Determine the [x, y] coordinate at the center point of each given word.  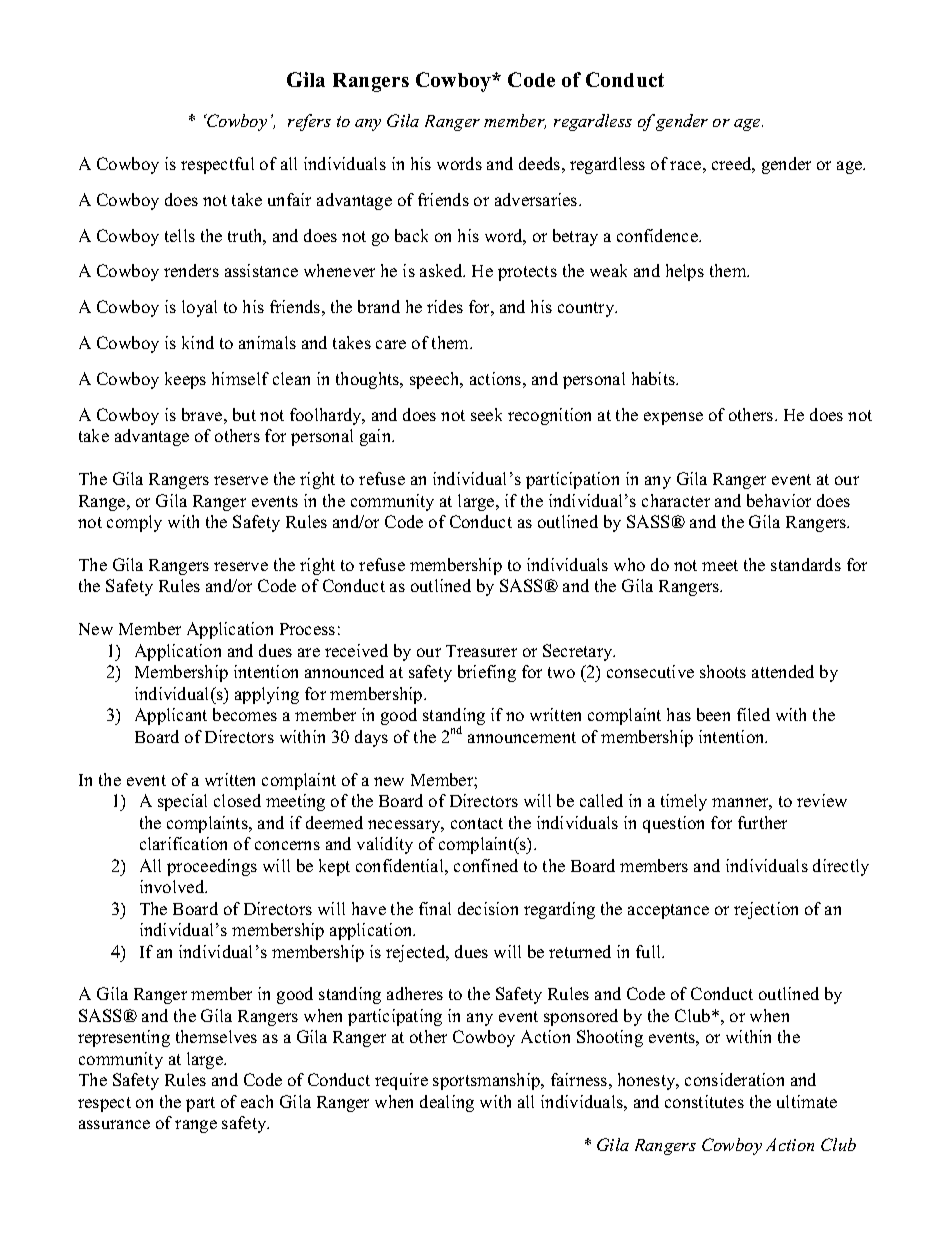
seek [486, 414]
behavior [779, 500]
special [182, 802]
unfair [289, 199]
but [244, 414]
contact [477, 823]
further [762, 822]
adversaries [537, 199]
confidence [658, 235]
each [257, 1101]
